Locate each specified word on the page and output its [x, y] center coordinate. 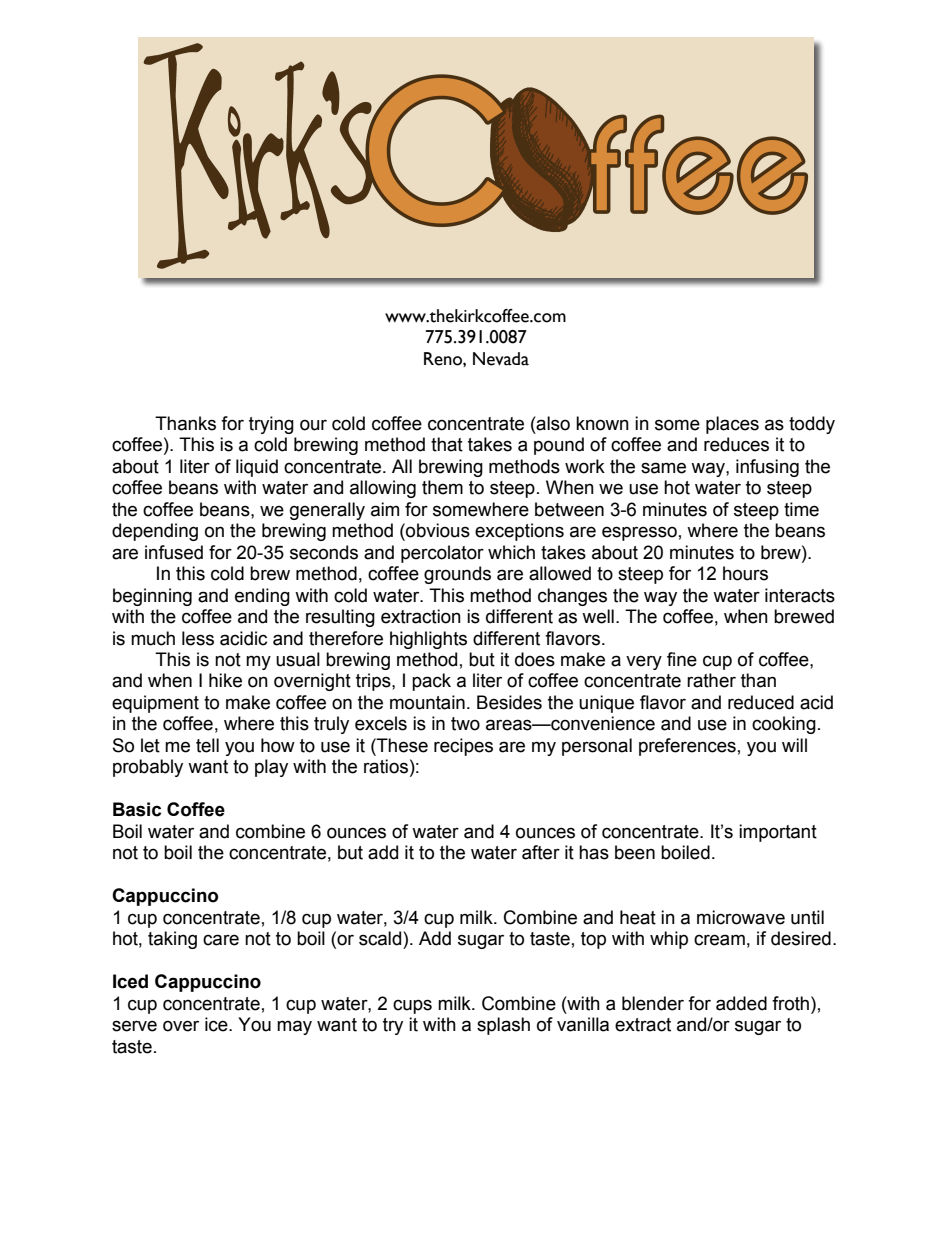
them [442, 487]
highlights [428, 640]
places [732, 425]
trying [271, 425]
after [541, 852]
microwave [741, 917]
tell [207, 745]
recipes [463, 747]
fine [682, 659]
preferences [687, 747]
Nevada [501, 359]
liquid [257, 468]
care [221, 940]
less [198, 638]
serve [134, 1026]
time [801, 509]
